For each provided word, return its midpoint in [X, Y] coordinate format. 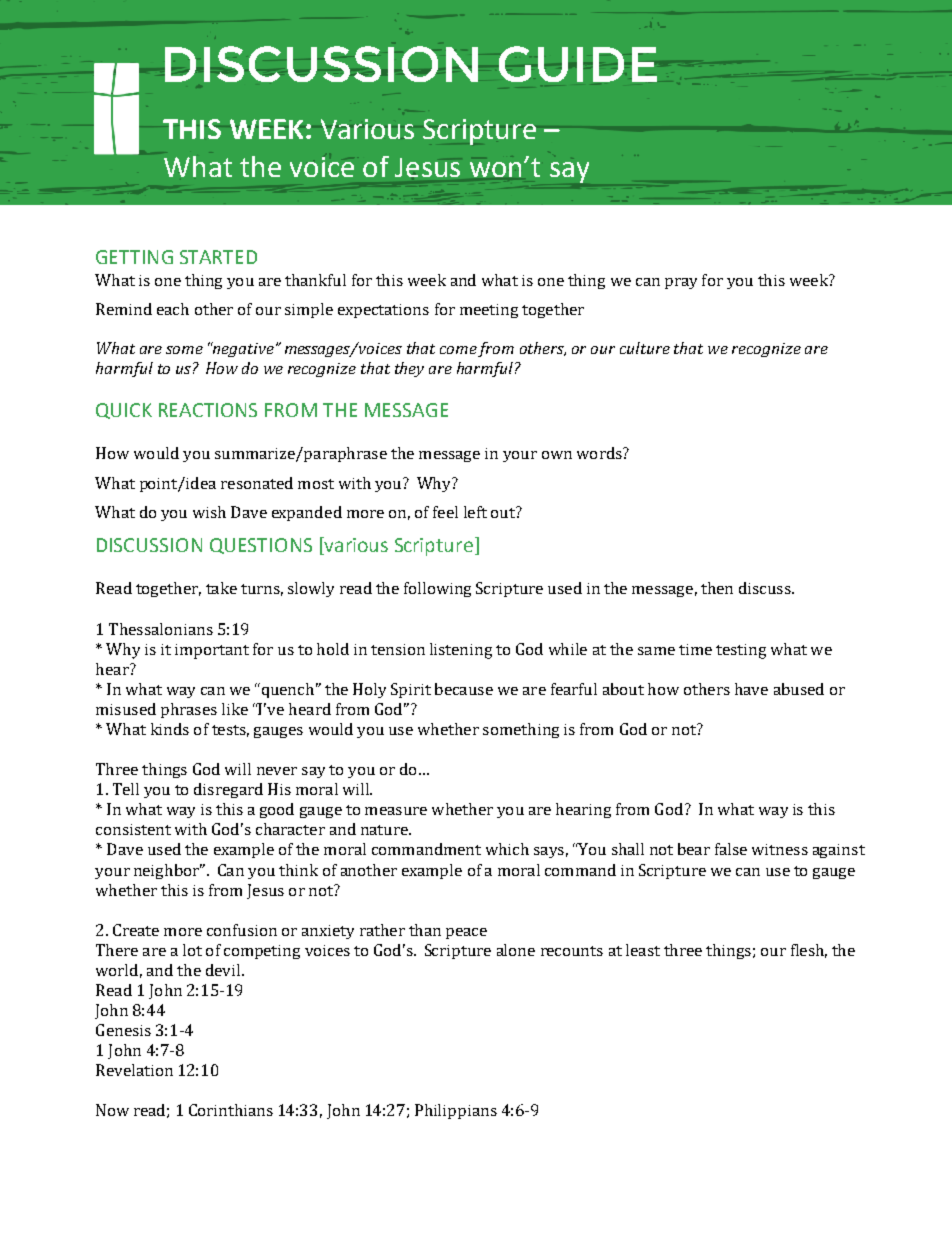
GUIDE [578, 64]
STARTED [218, 257]
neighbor [168, 871]
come [458, 350]
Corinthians [231, 1110]
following [437, 589]
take [221, 588]
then [717, 588]
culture [645, 348]
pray [681, 283]
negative [242, 349]
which [507, 849]
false [731, 849]
